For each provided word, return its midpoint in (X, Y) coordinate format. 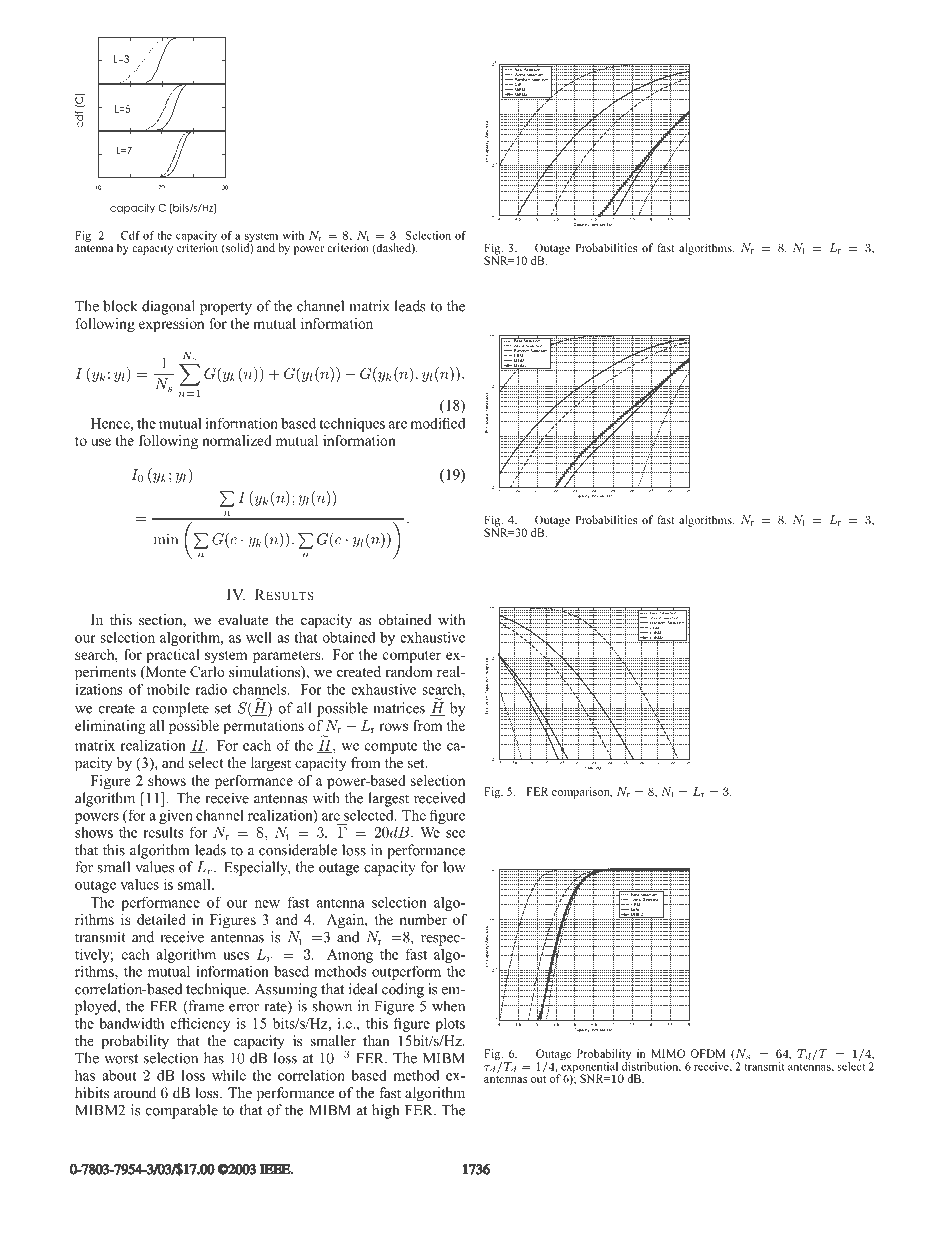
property (226, 308)
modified (438, 423)
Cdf (130, 235)
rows (393, 727)
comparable (182, 1111)
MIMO (668, 1053)
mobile (168, 689)
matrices (399, 708)
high (385, 1111)
